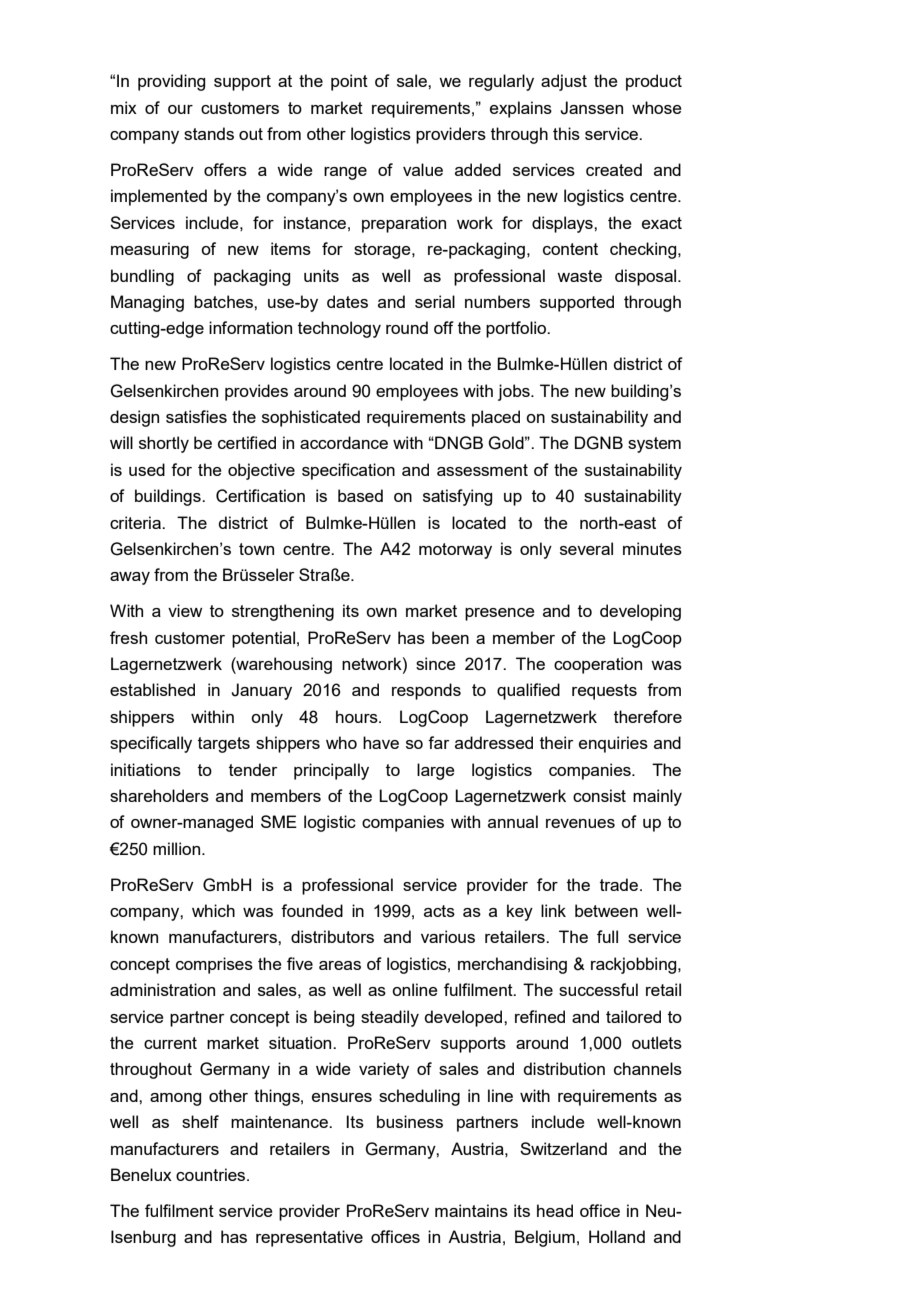 The image size is (924, 1308). I want to click on shortly, so click(164, 444).
